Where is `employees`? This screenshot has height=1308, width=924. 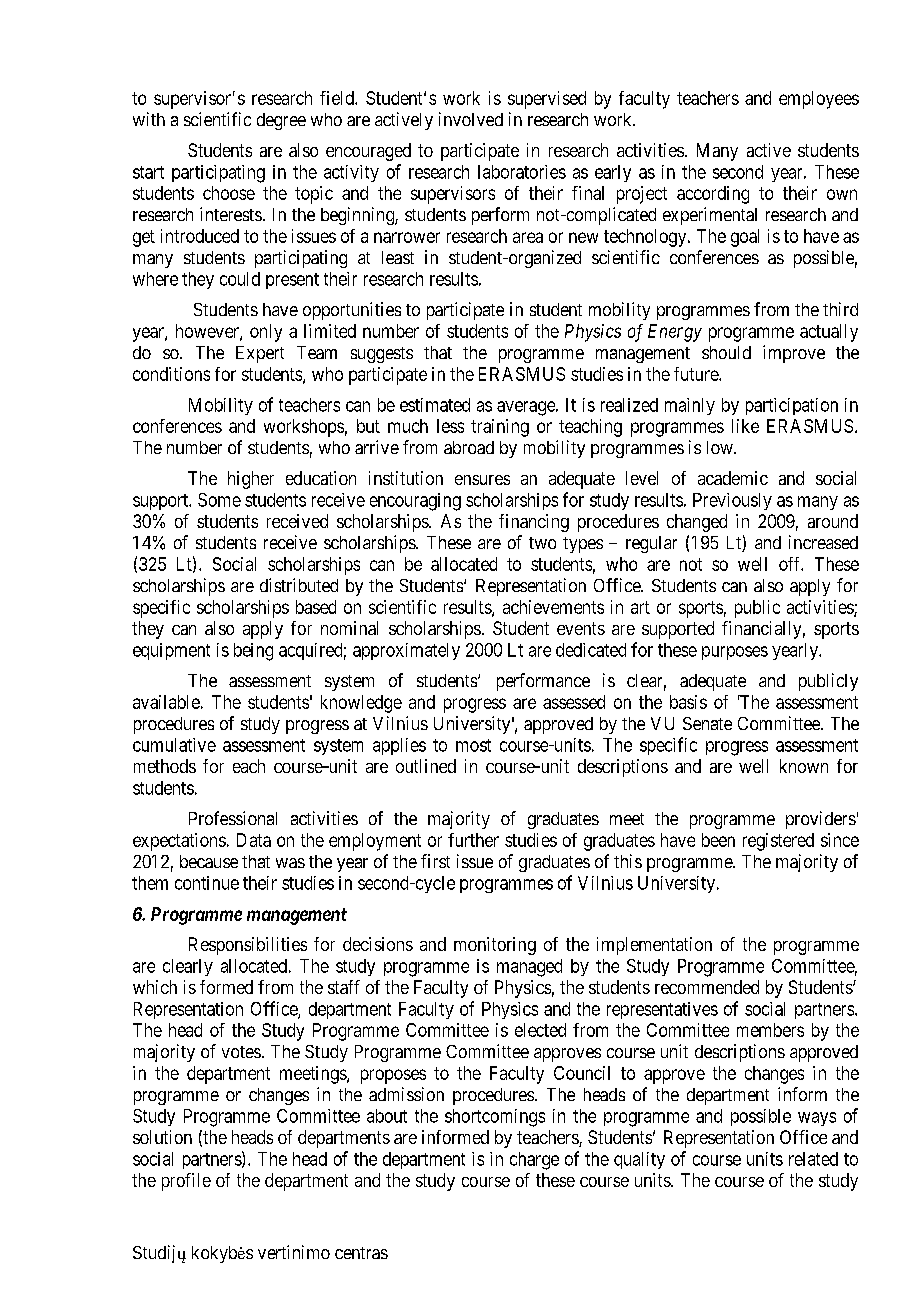
employees is located at coordinates (819, 100).
